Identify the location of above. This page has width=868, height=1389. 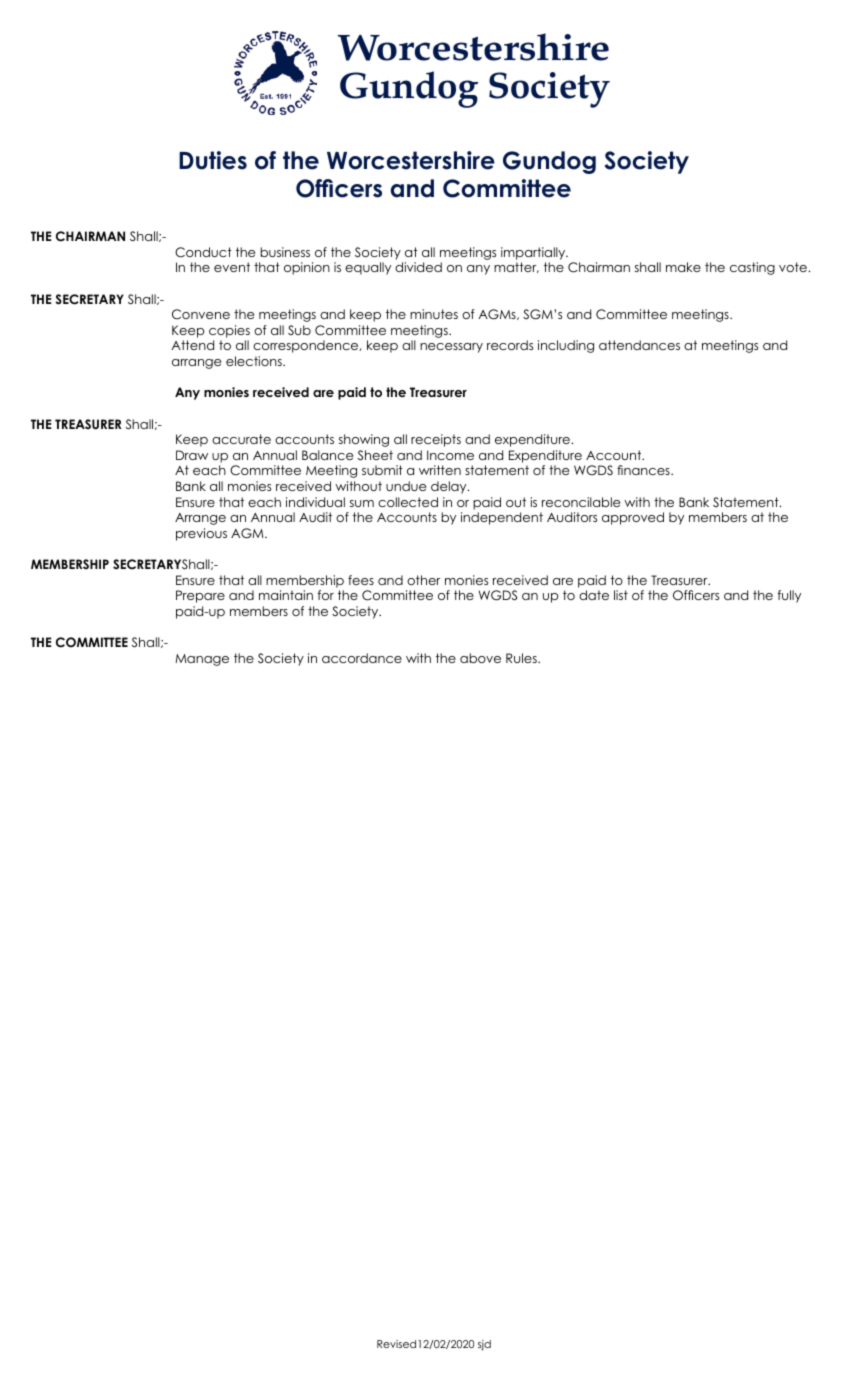
(480, 658).
